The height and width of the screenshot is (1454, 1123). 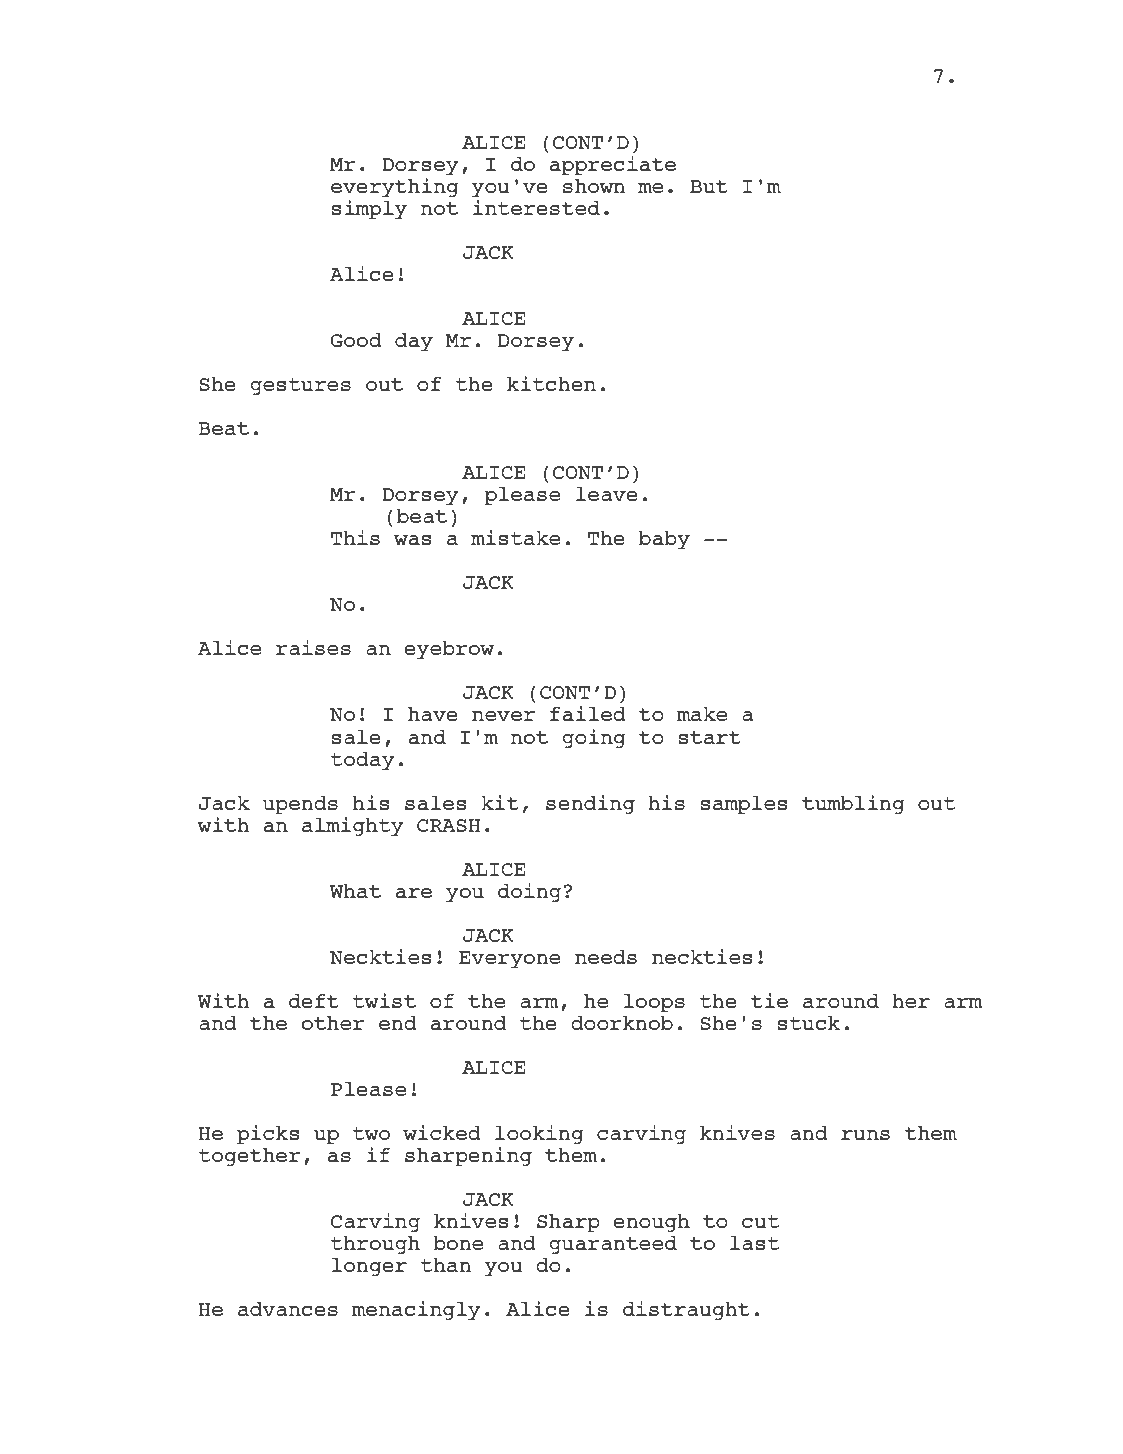 What do you see at coordinates (594, 738) in the screenshot?
I see `going` at bounding box center [594, 738].
